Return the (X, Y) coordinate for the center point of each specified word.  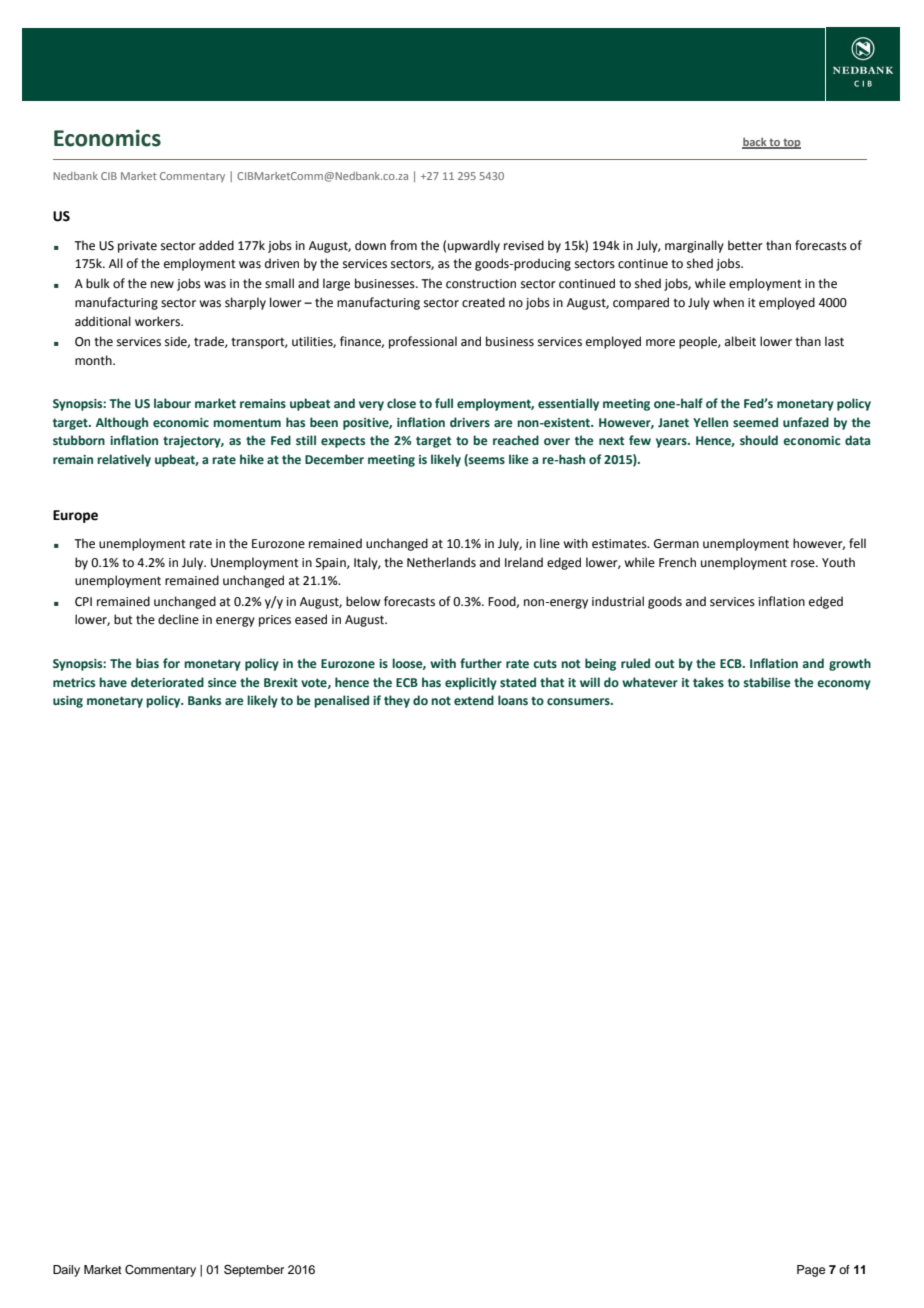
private (137, 247)
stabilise (767, 682)
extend (474, 700)
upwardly (474, 246)
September (254, 1271)
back (755, 143)
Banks (204, 700)
